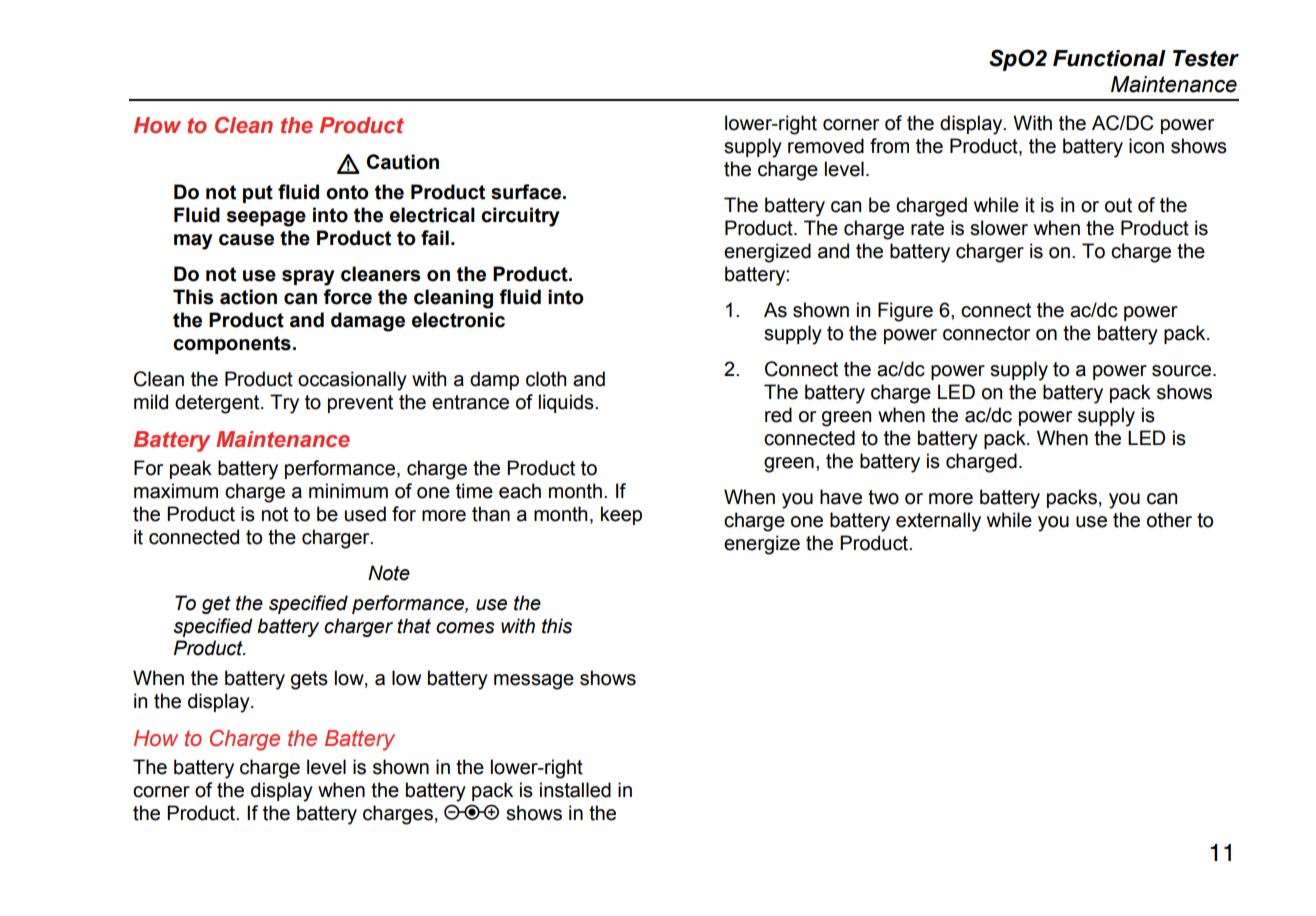  What do you see at coordinates (534, 682) in the screenshot?
I see `message` at bounding box center [534, 682].
